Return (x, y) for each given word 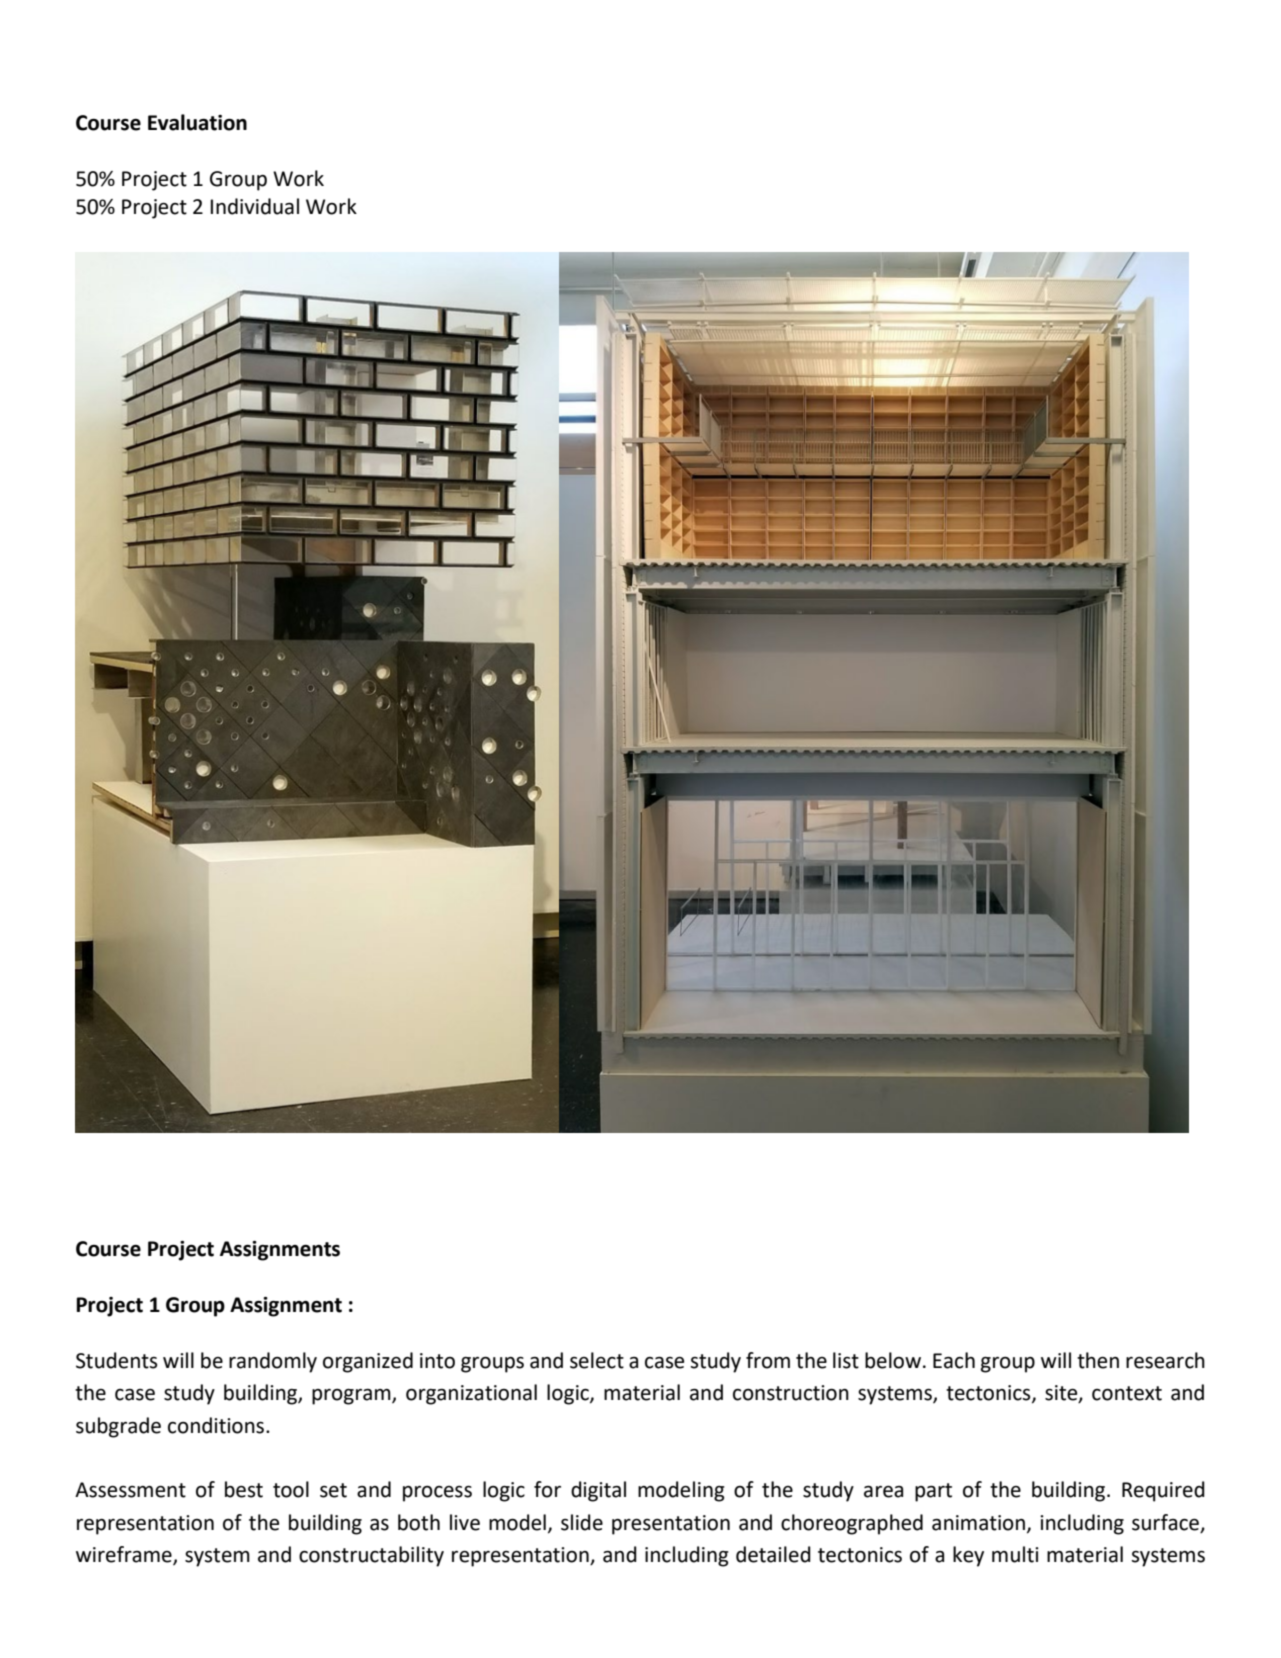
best (244, 1489)
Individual (255, 206)
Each (954, 1360)
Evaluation (197, 122)
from (768, 1360)
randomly (273, 1362)
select (597, 1360)
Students (116, 1360)
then (1098, 1360)
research (1165, 1360)
